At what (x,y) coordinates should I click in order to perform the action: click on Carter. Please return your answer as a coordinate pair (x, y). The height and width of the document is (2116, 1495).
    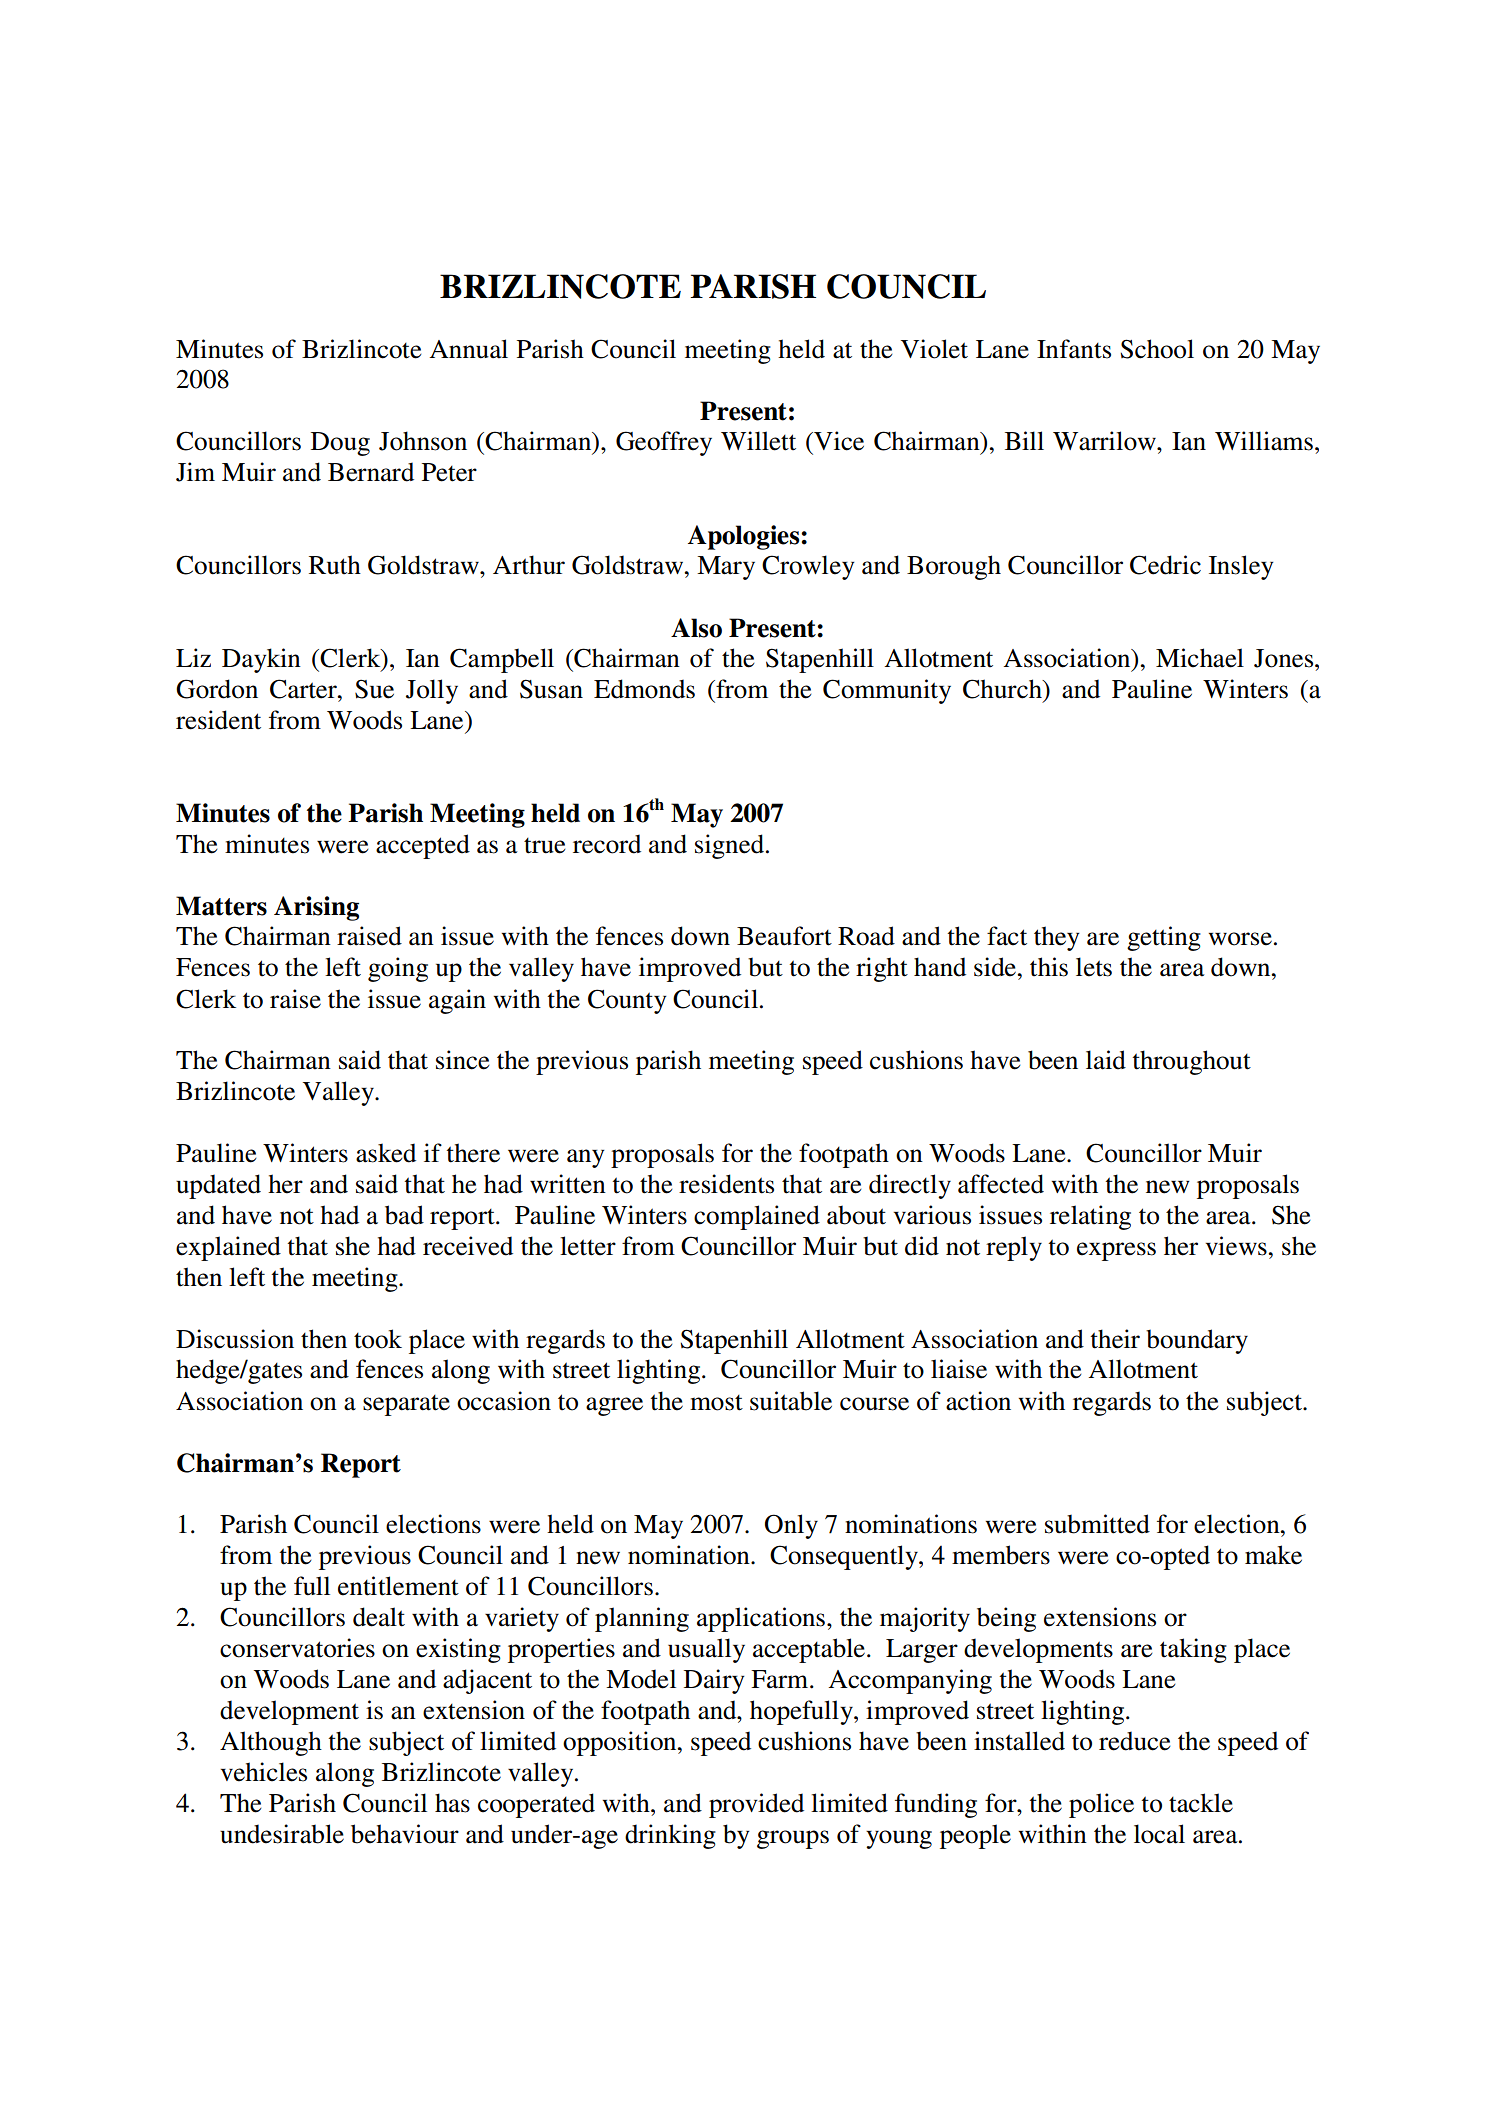
    Looking at the image, I should click on (304, 689).
